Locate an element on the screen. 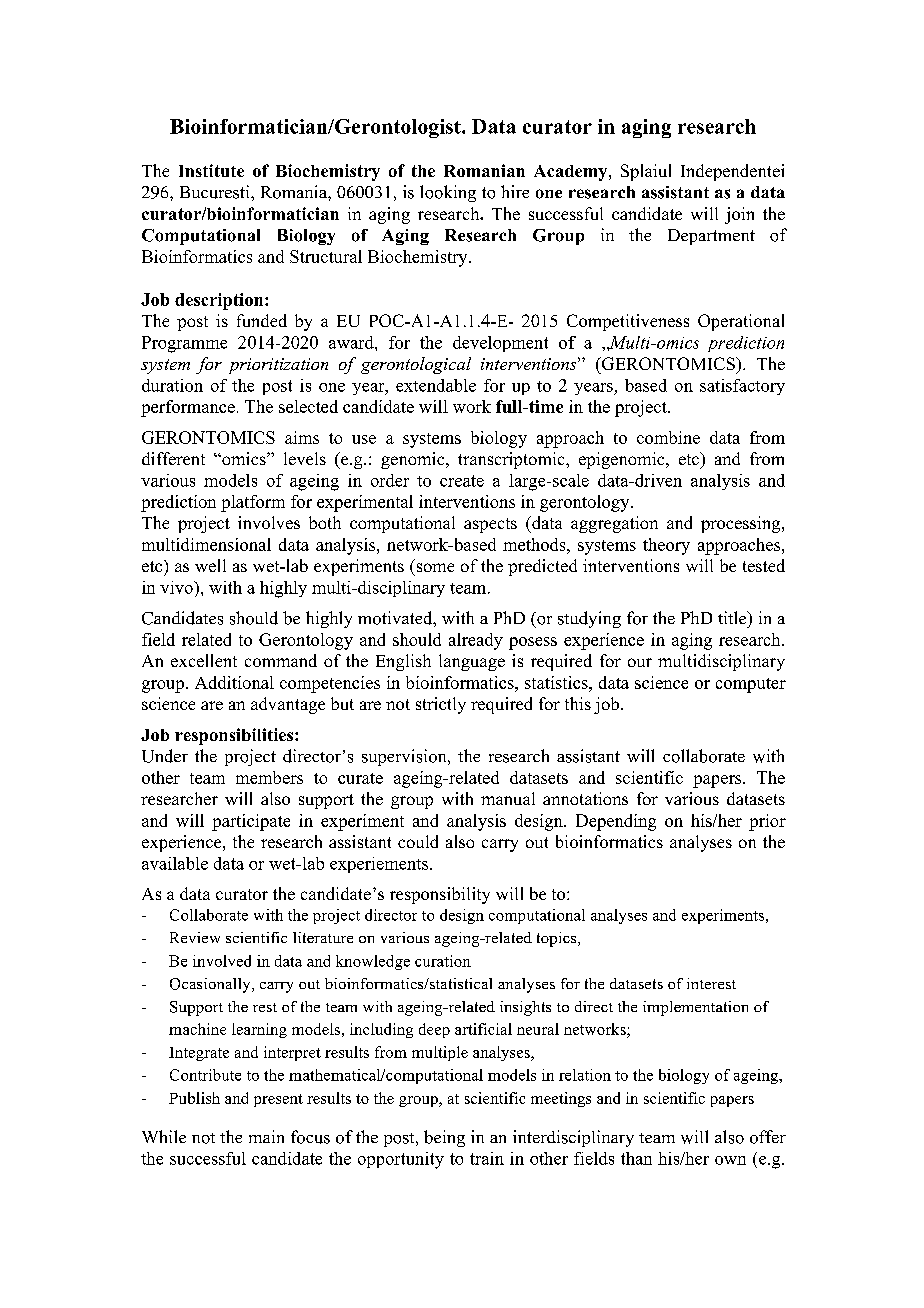 The image size is (924, 1308). Institute is located at coordinates (211, 170).
